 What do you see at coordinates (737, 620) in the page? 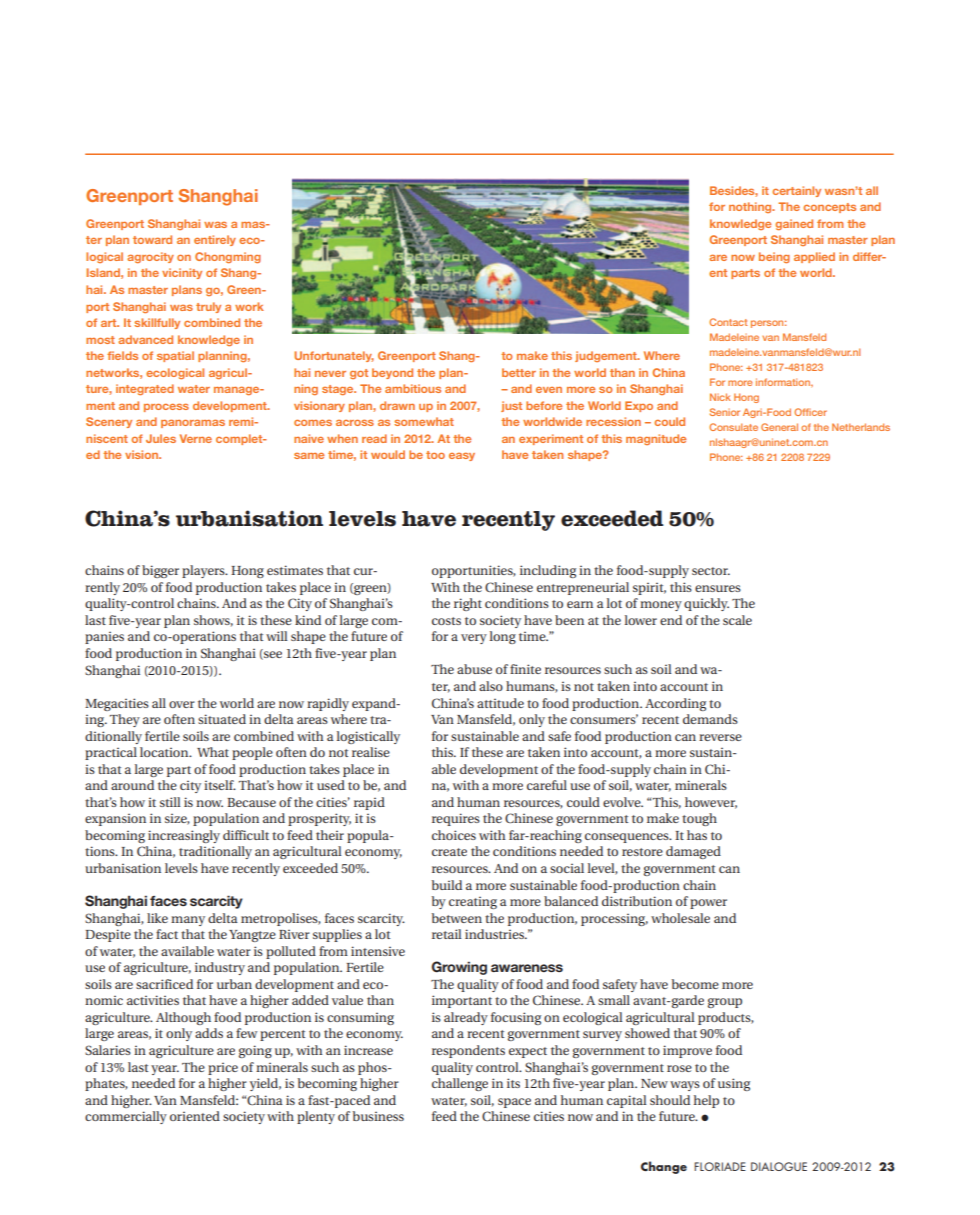
I see `scale` at bounding box center [737, 620].
